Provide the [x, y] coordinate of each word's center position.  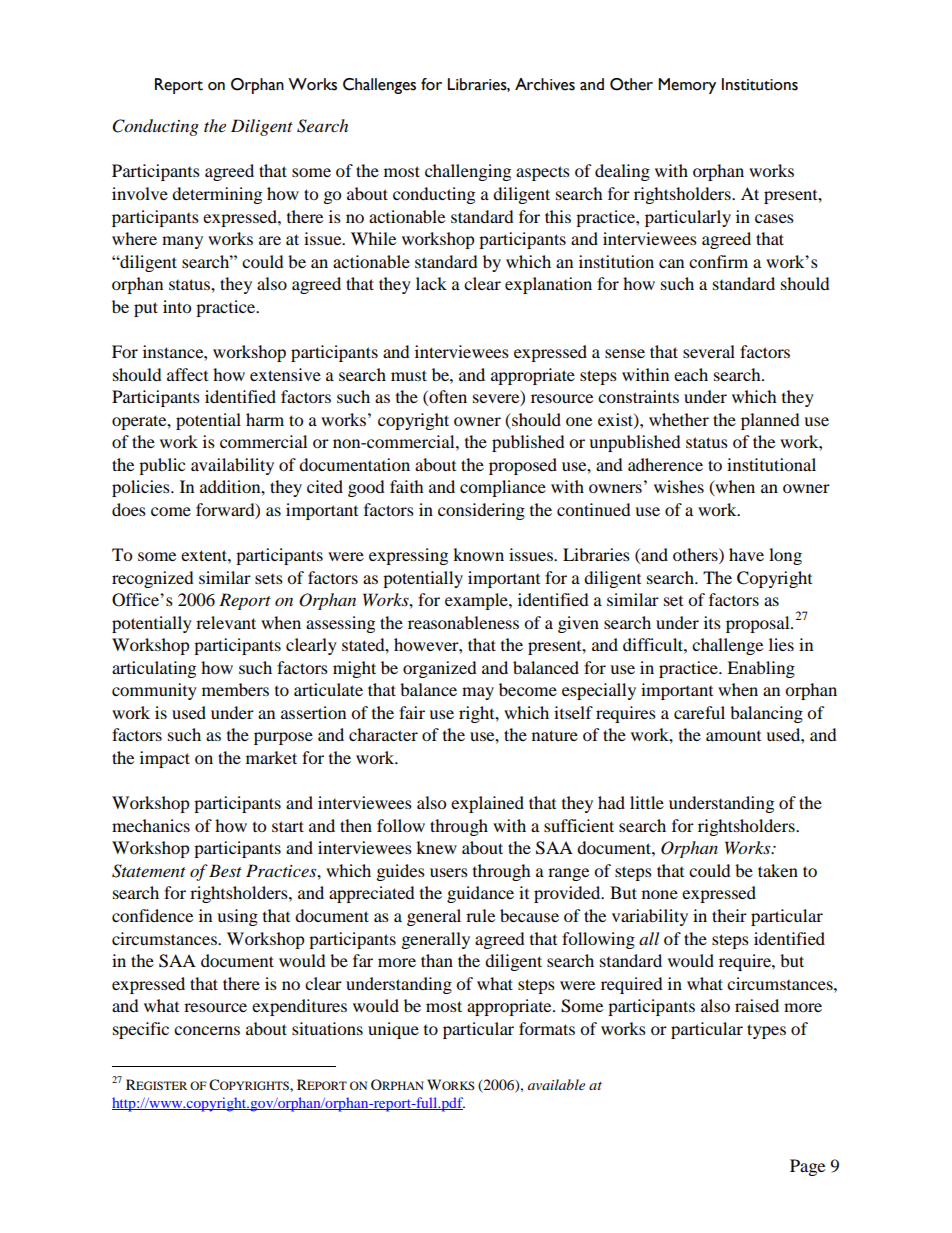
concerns [207, 1030]
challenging [468, 172]
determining [217, 195]
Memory [687, 86]
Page [807, 1167]
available [556, 1084]
